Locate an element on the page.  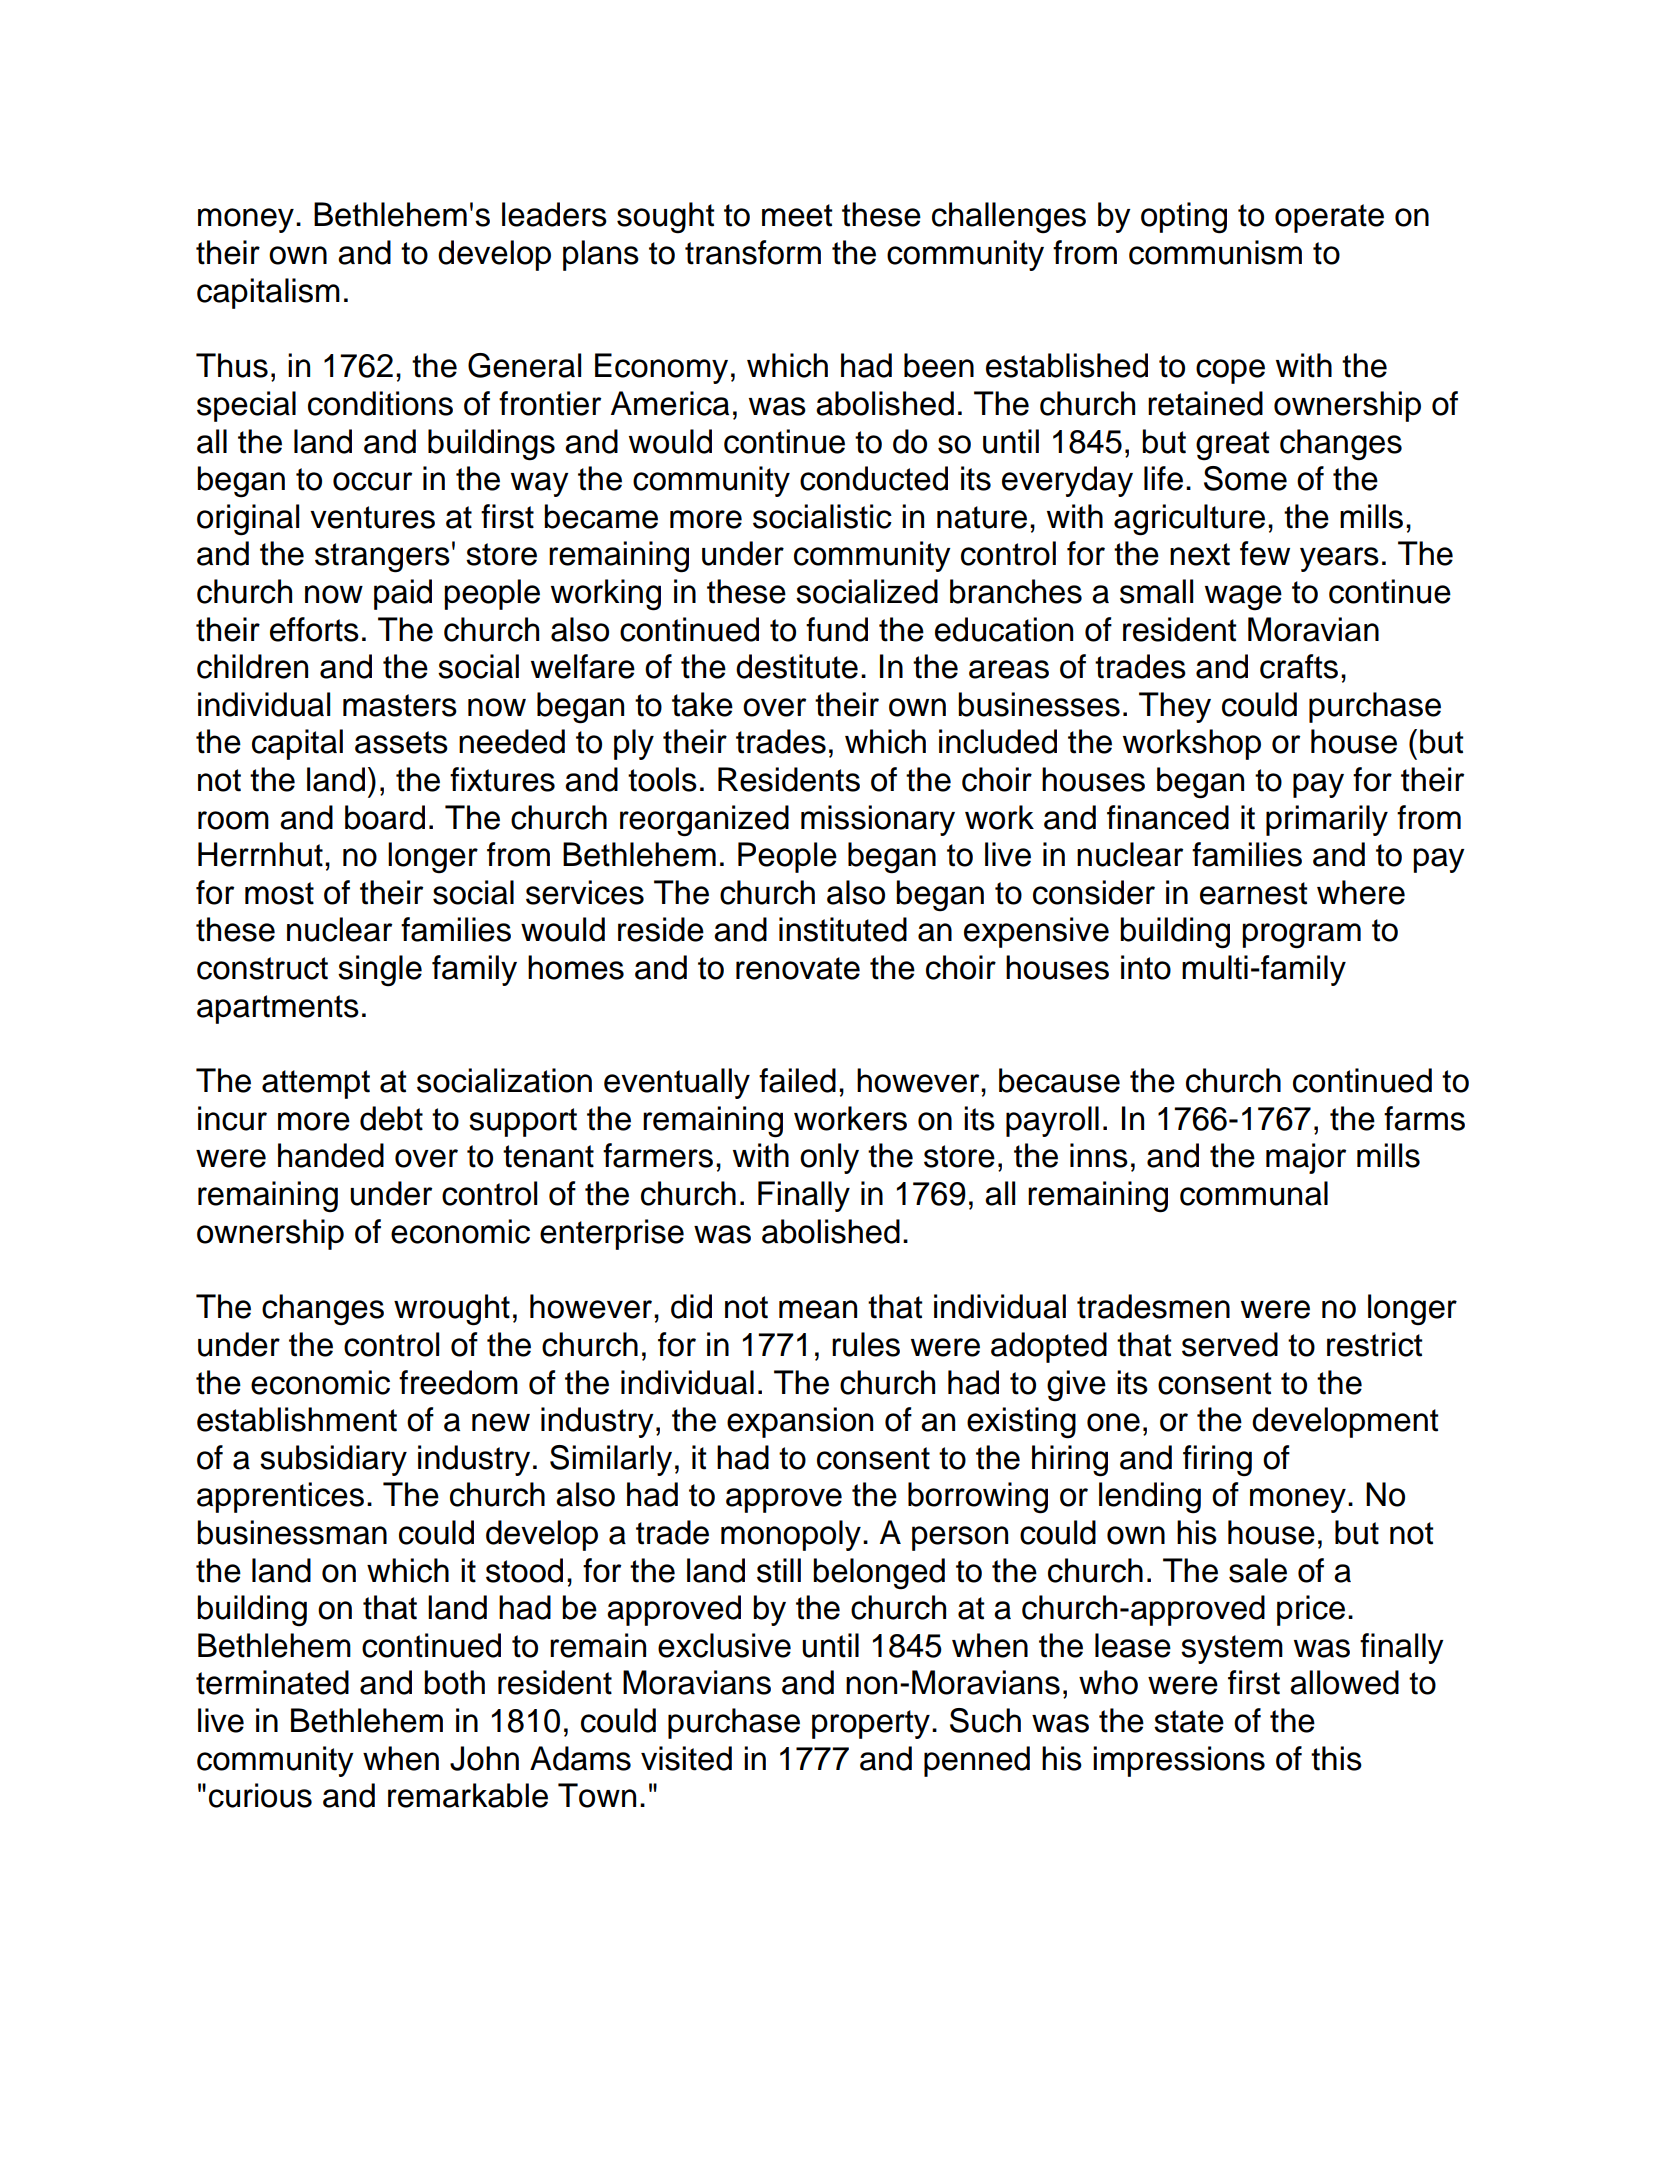
John is located at coordinates (484, 1758).
